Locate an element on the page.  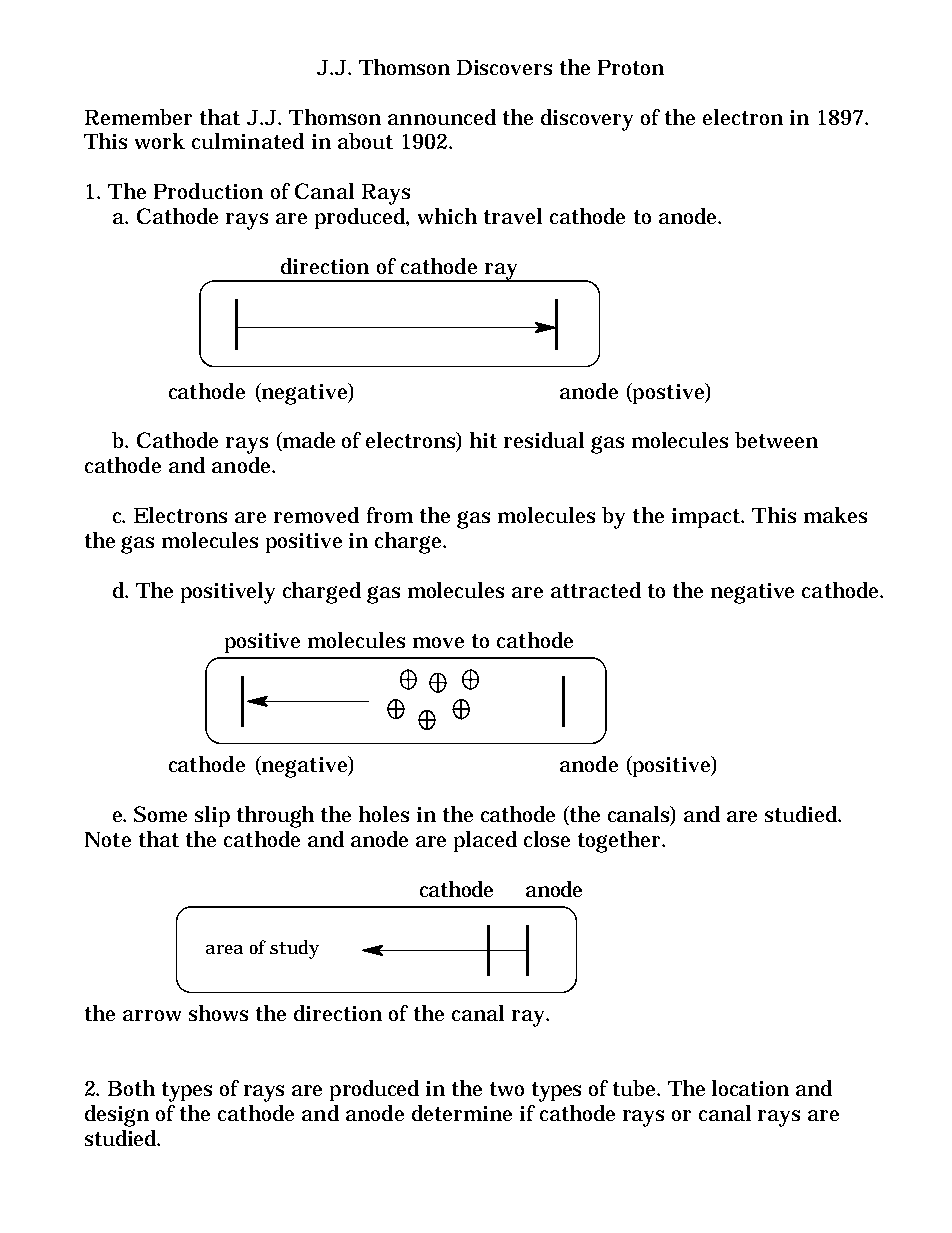
announced is located at coordinates (442, 117).
